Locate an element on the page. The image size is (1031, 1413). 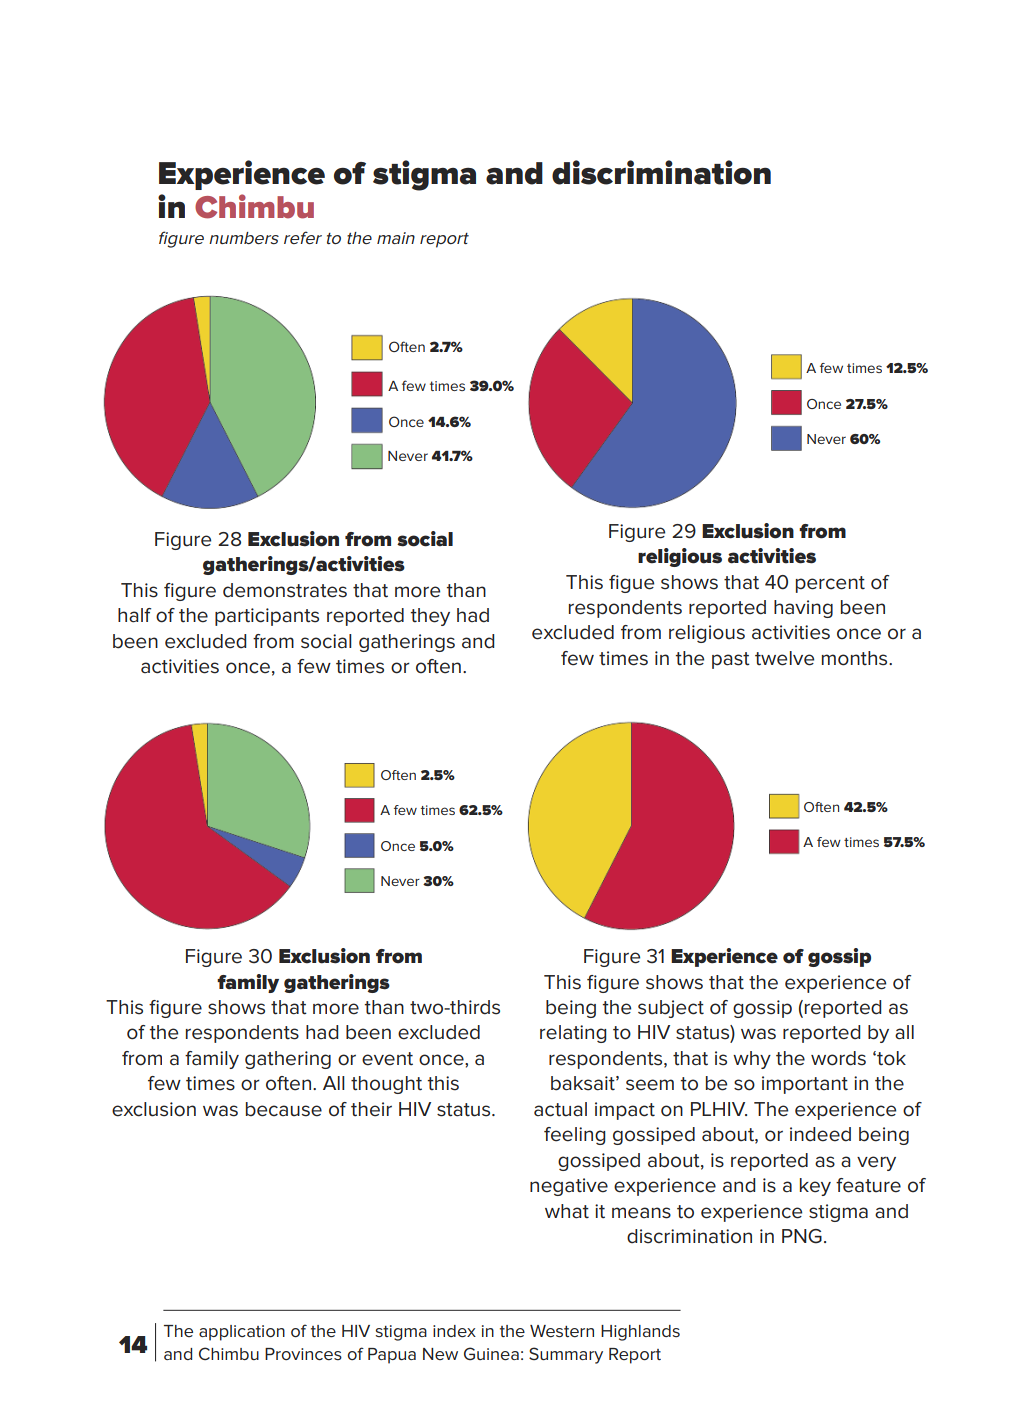
because is located at coordinates (284, 1109).
